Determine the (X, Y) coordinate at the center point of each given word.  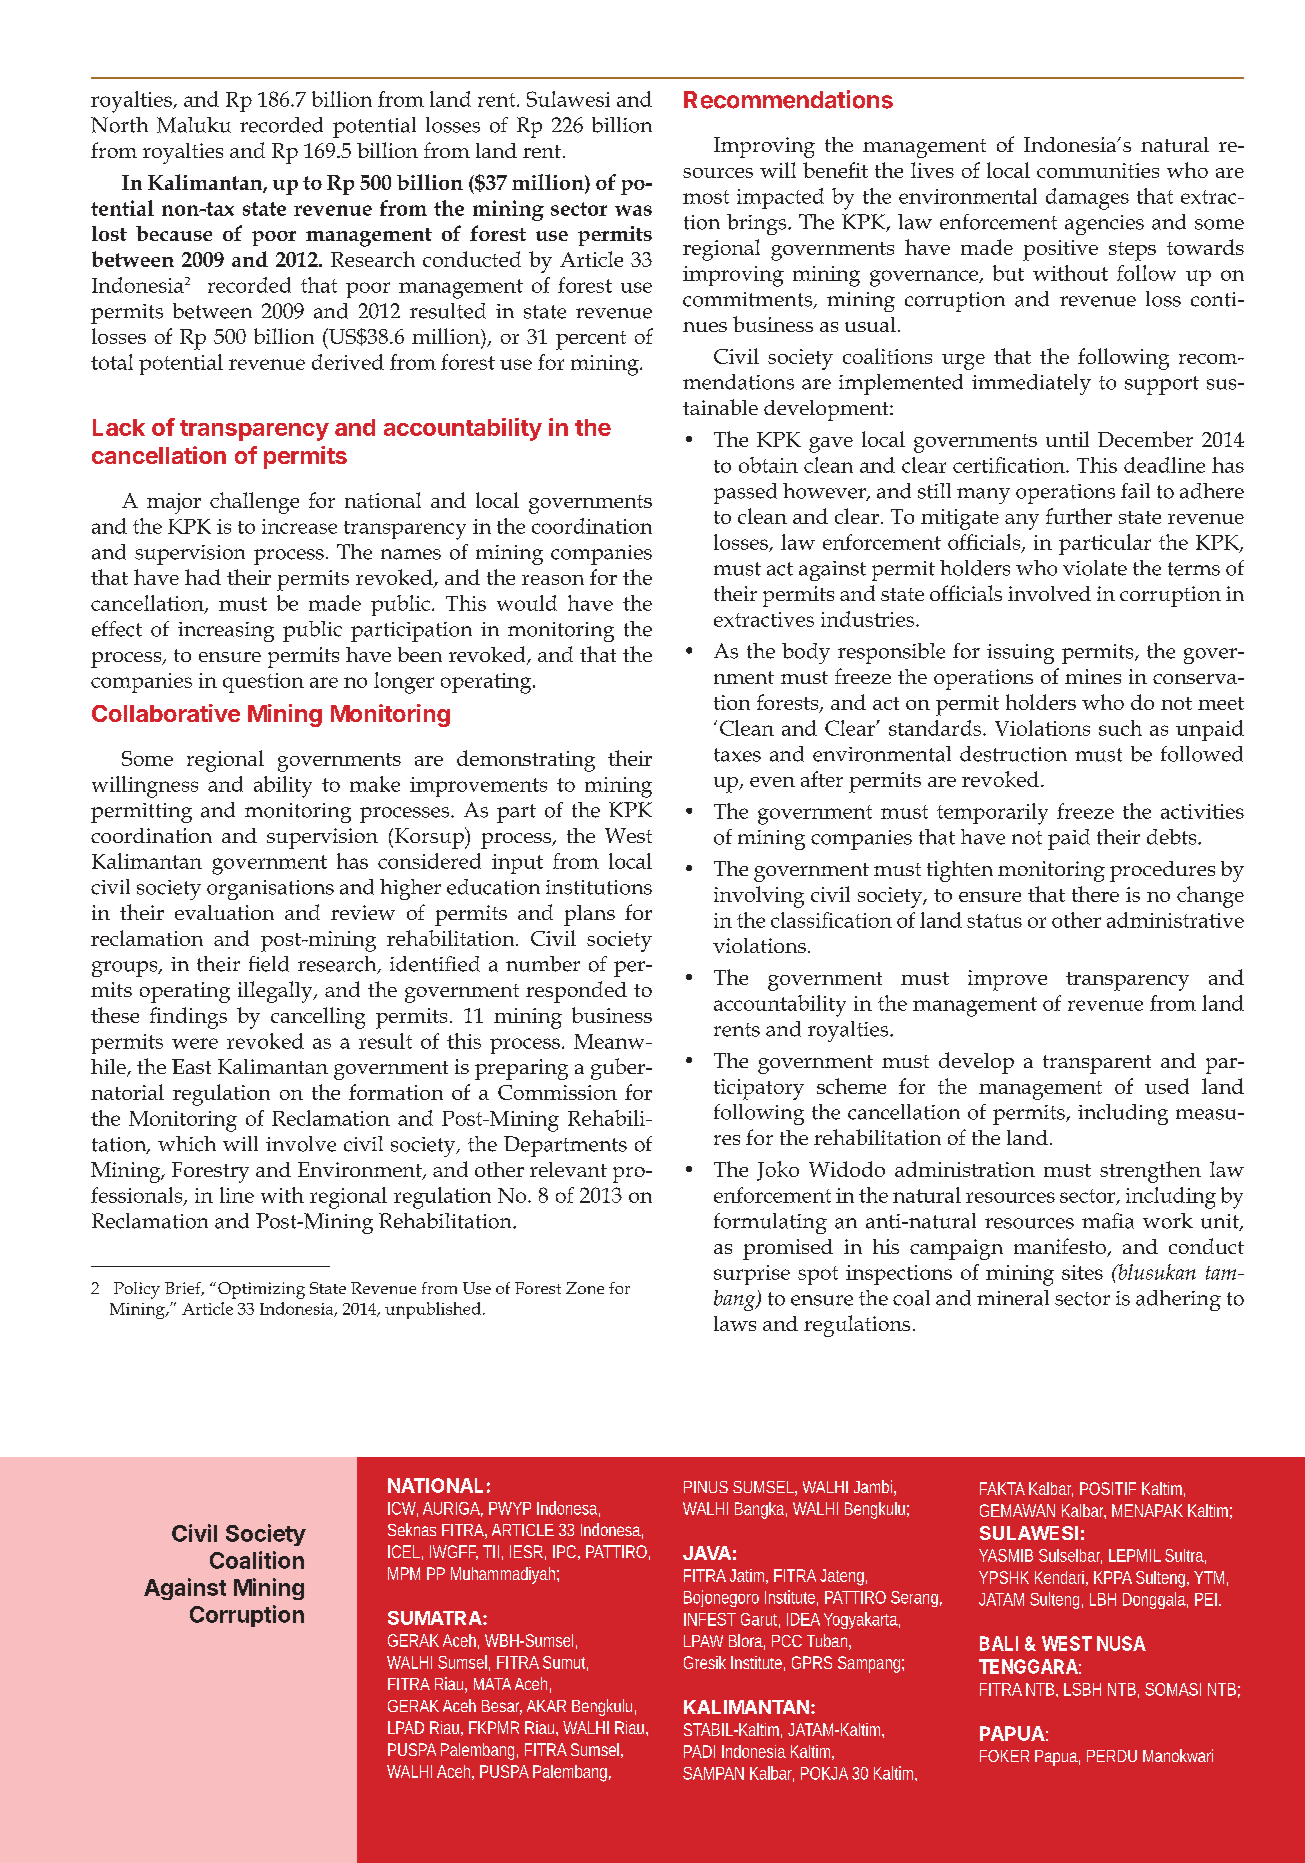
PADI (699, 1751)
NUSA (1121, 1643)
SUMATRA (436, 1618)
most (706, 197)
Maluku (194, 125)
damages (1087, 199)
